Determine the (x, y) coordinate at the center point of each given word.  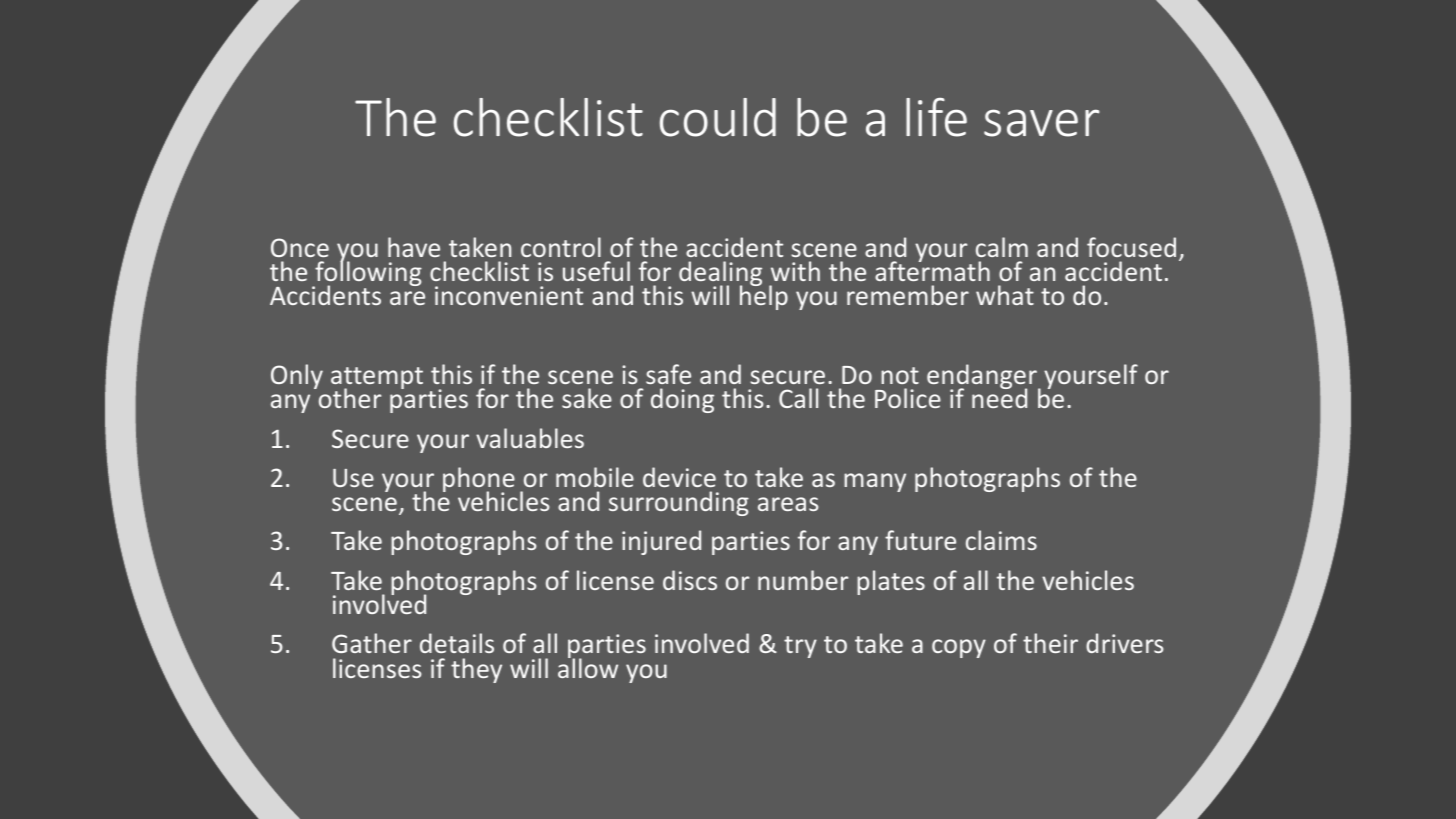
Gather (372, 643)
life (936, 117)
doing (682, 400)
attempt (377, 379)
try (800, 647)
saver (1042, 123)
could (718, 117)
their (1050, 643)
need (999, 397)
